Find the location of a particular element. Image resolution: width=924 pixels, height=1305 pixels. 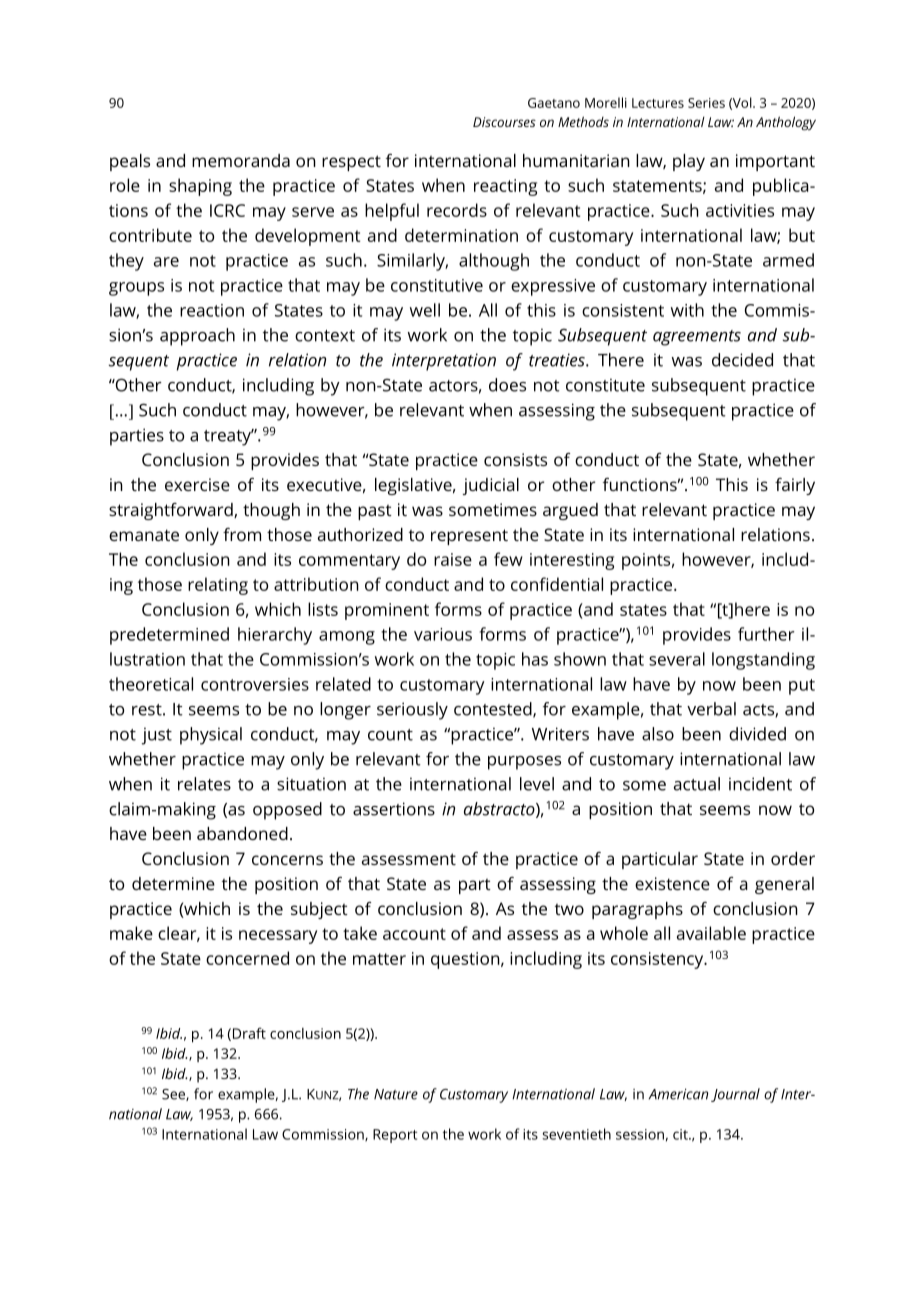

Series is located at coordinates (706, 103).
